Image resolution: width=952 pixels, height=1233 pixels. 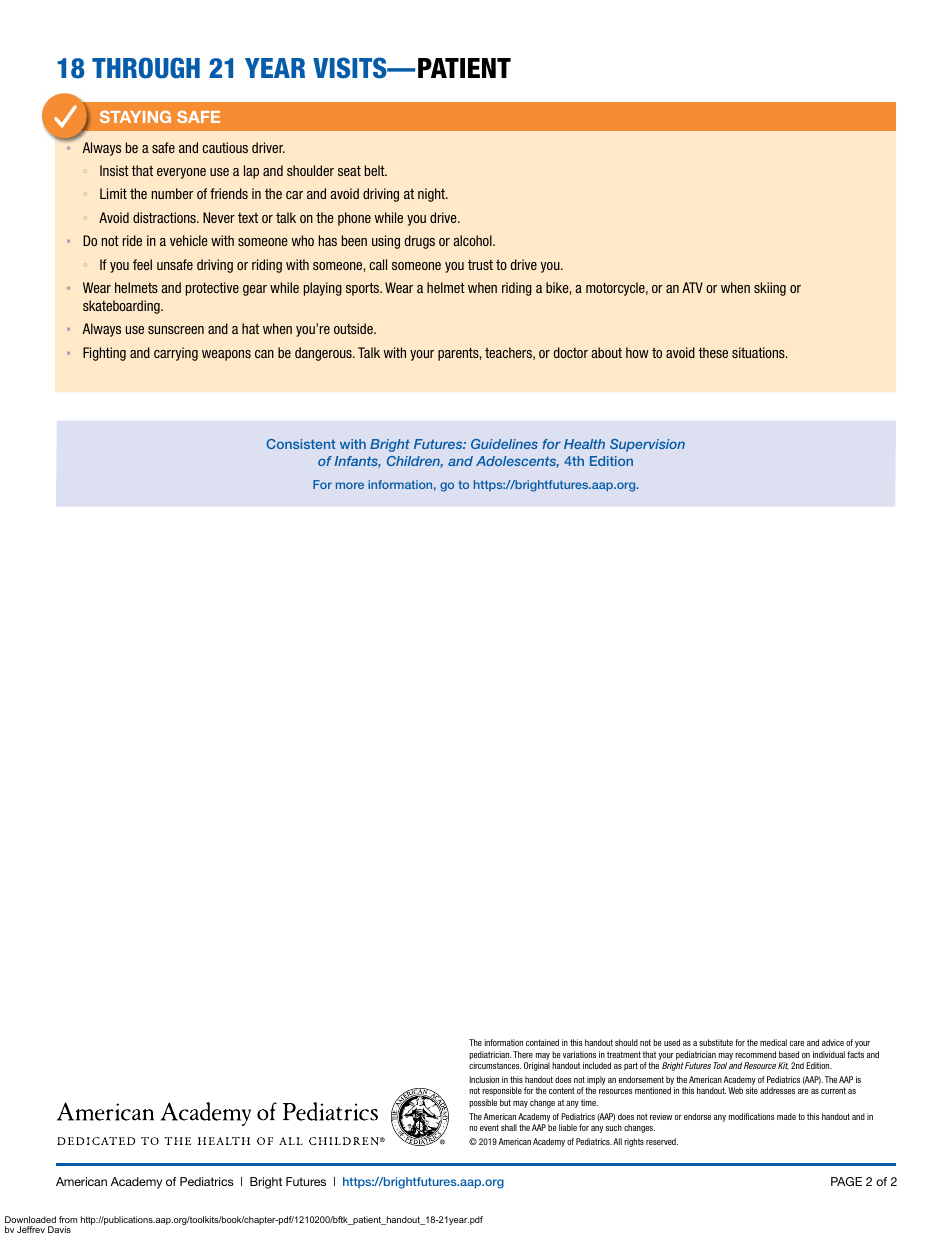 What do you see at coordinates (376, 170) in the image?
I see `belt` at bounding box center [376, 170].
